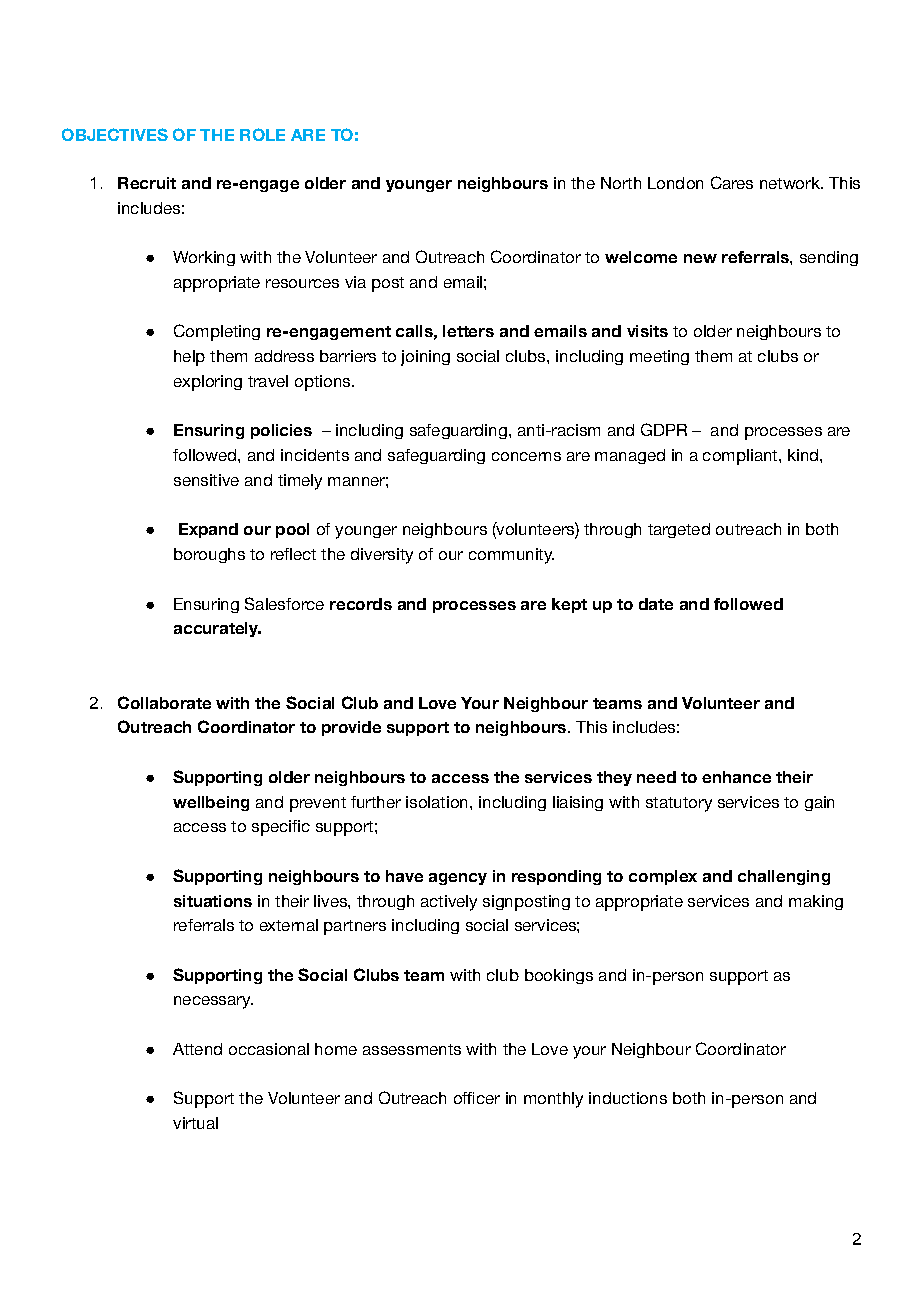 The width and height of the screenshot is (924, 1307). I want to click on Recruit, so click(147, 183).
